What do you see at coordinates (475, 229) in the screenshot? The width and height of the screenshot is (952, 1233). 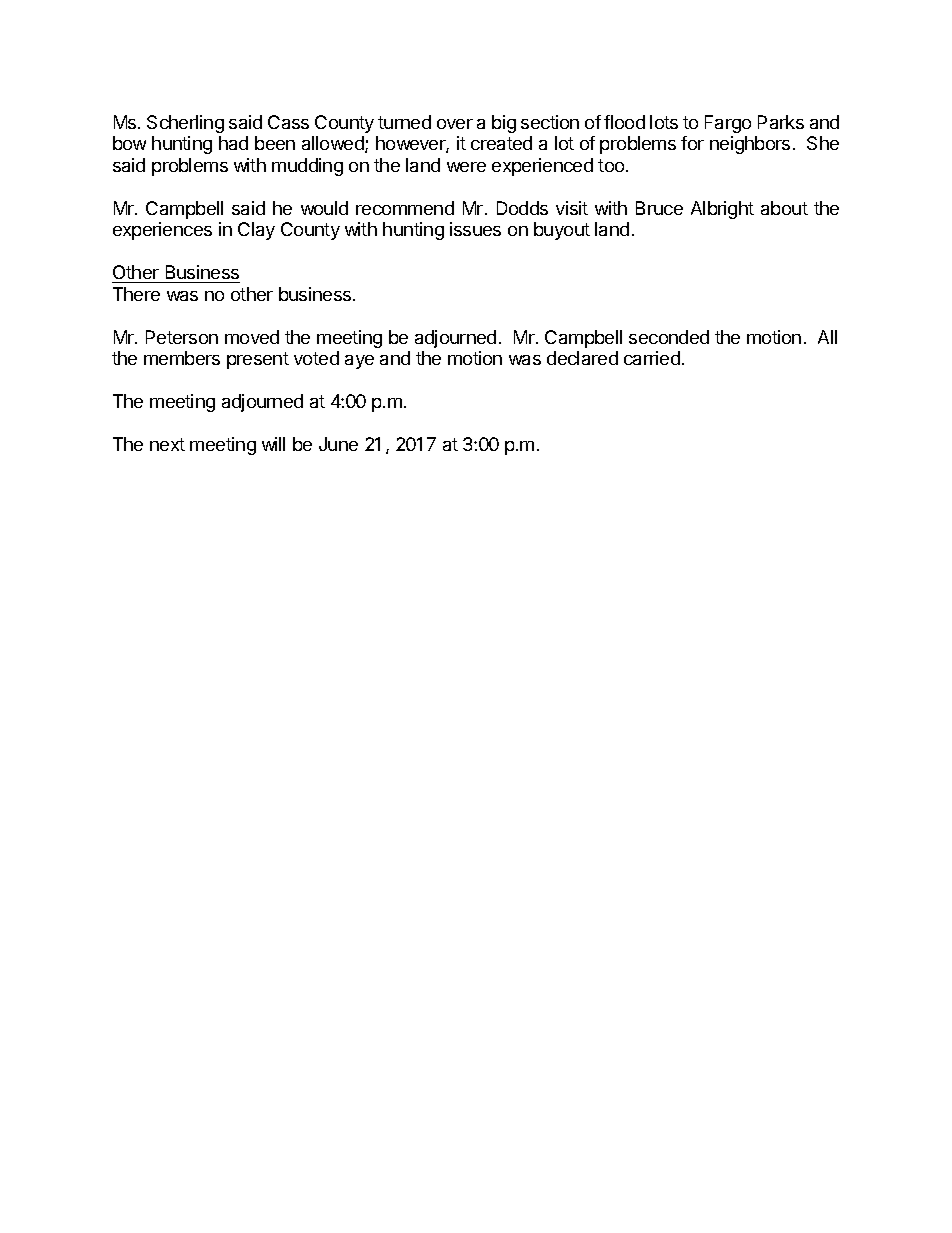 I see `issues` at bounding box center [475, 229].
